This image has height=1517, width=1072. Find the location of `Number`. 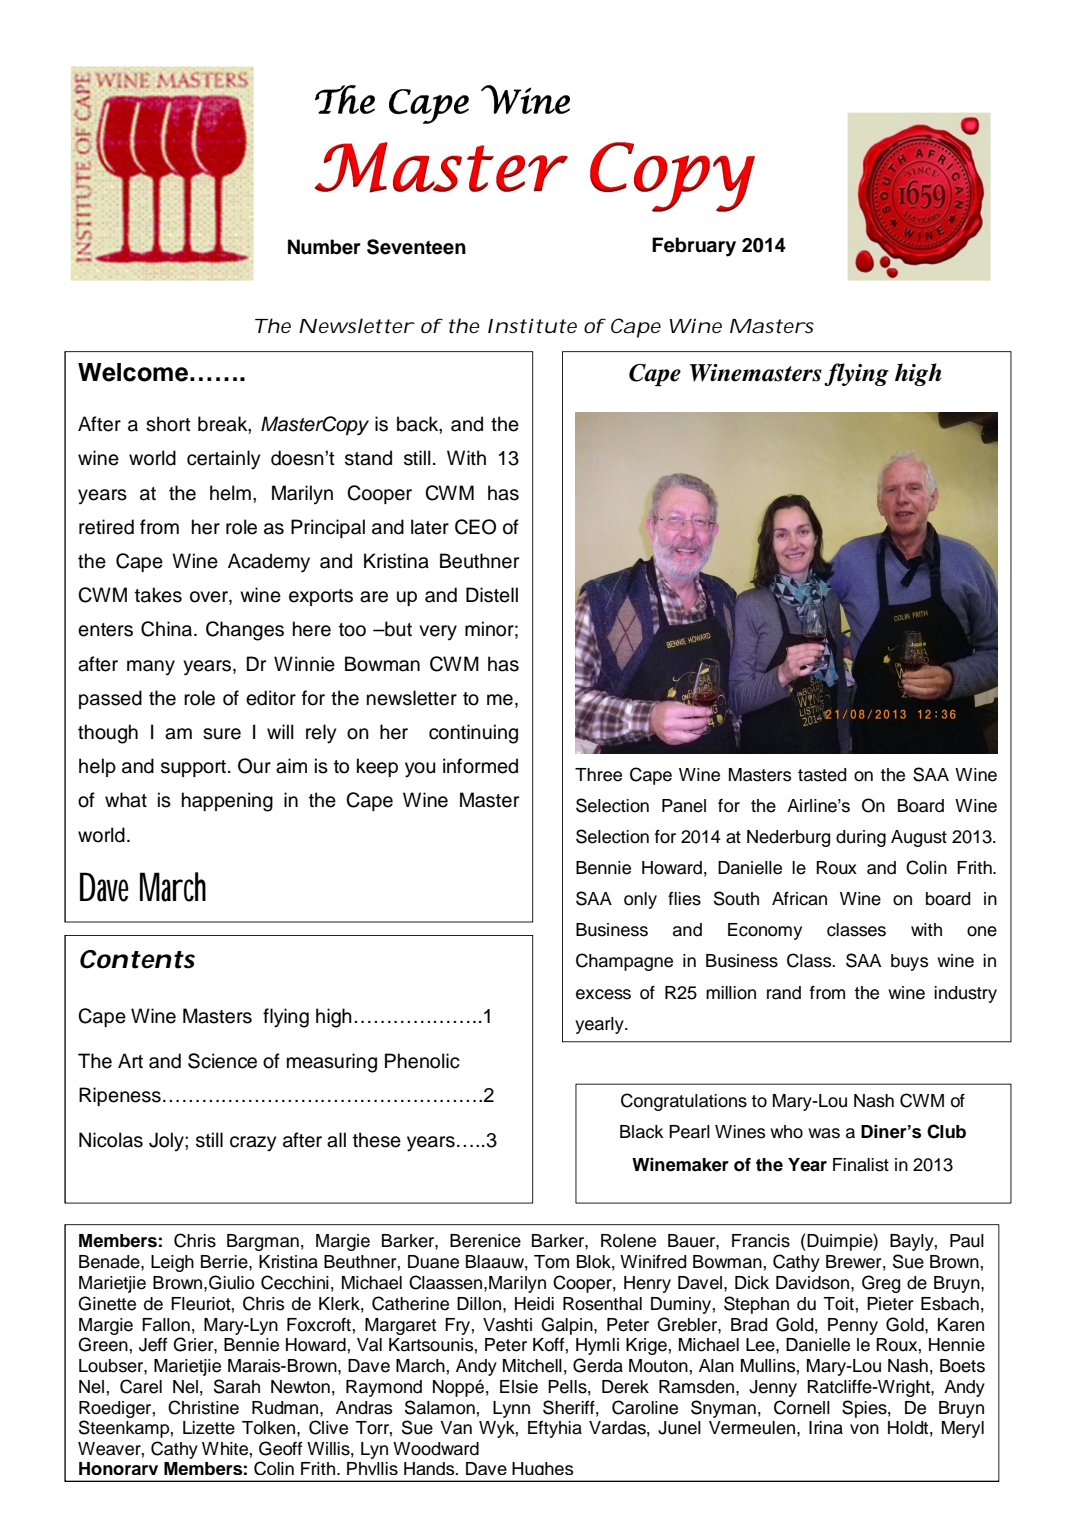

Number is located at coordinates (324, 247).
